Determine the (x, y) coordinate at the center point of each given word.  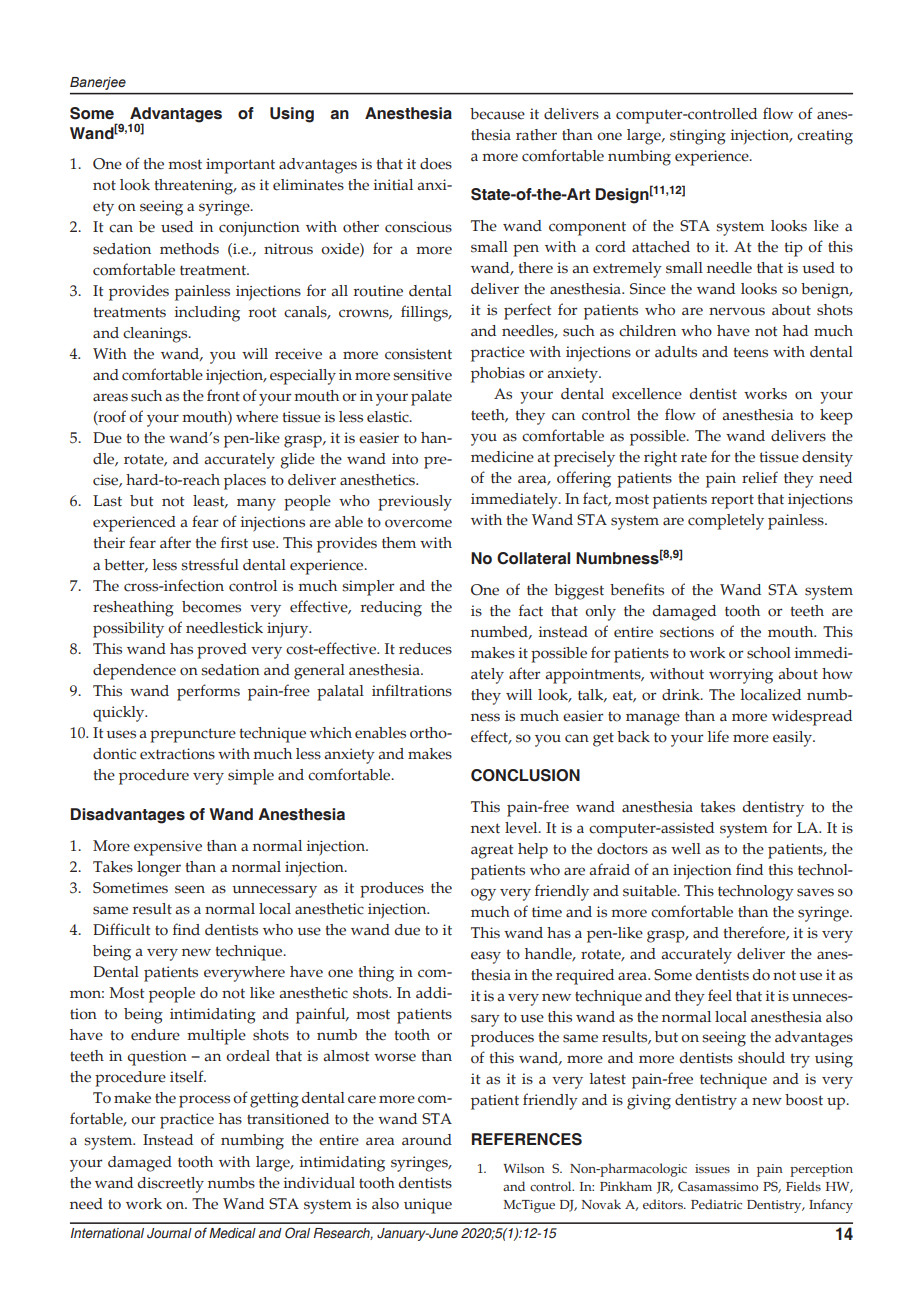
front (223, 395)
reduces (425, 649)
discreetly (171, 1185)
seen (190, 889)
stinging (698, 137)
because (497, 114)
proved (222, 651)
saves (815, 892)
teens (751, 352)
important (240, 166)
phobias (498, 375)
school (769, 653)
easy (486, 957)
